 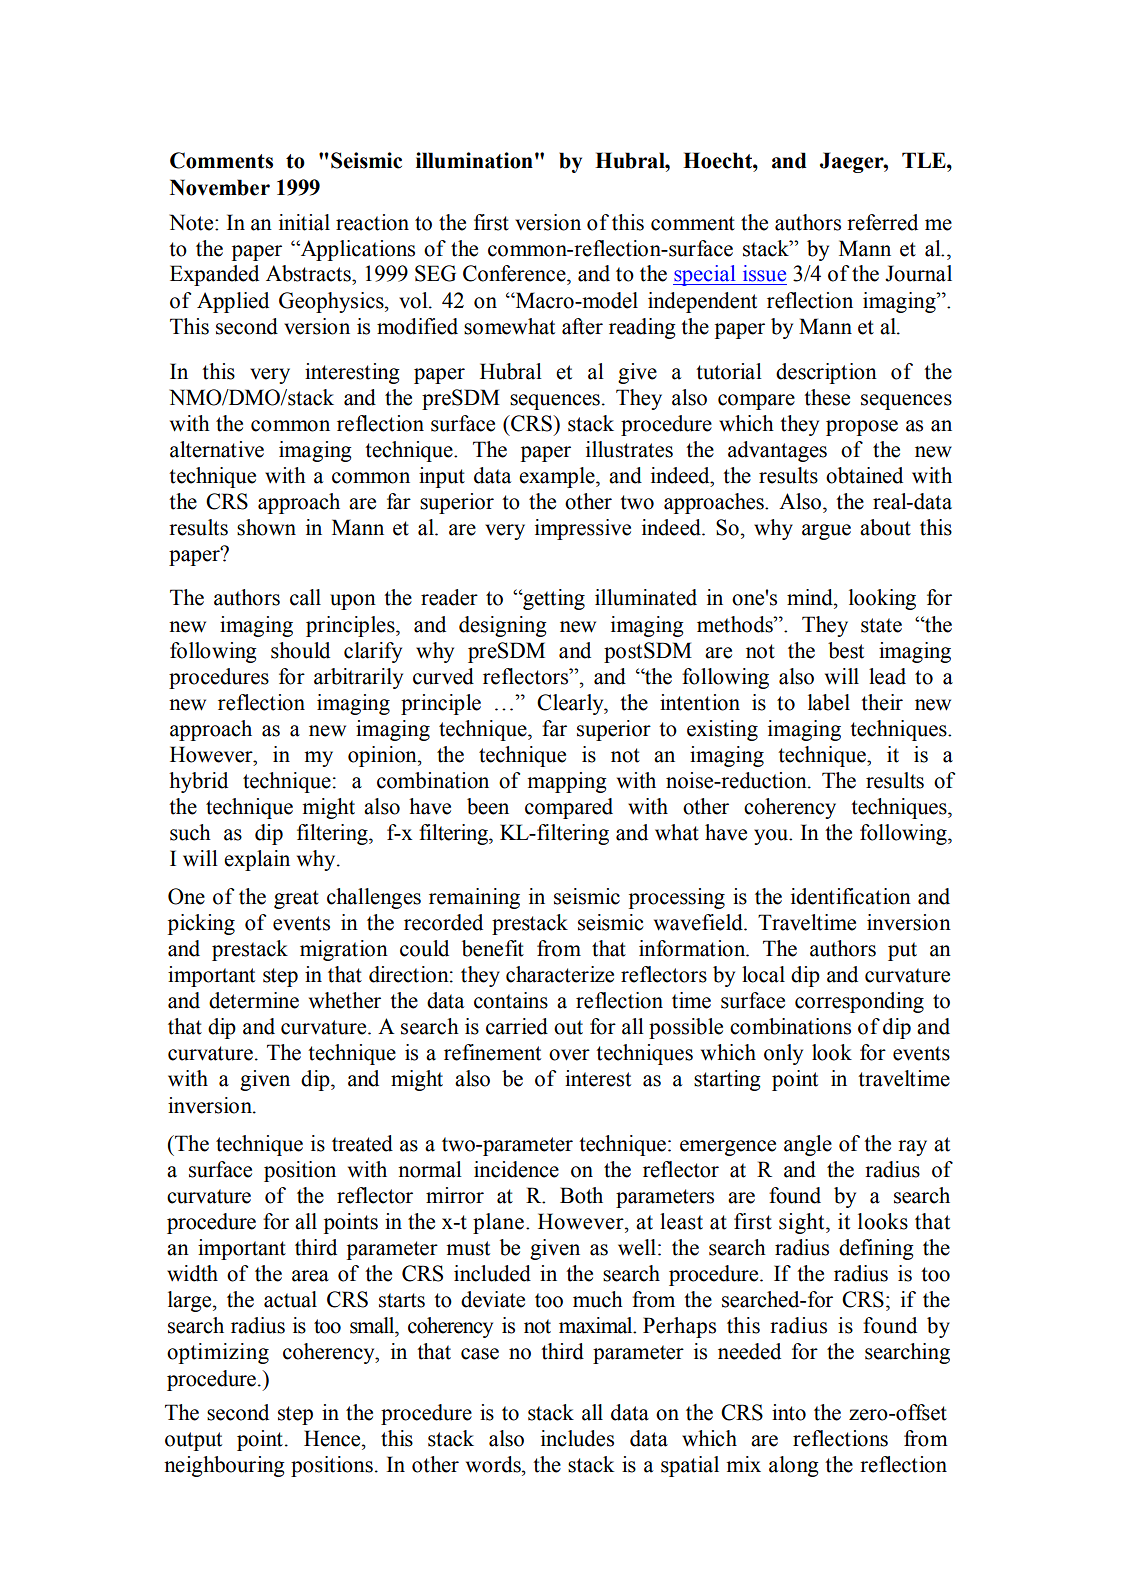 What do you see at coordinates (577, 1438) in the screenshot?
I see `includes` at bounding box center [577, 1438].
